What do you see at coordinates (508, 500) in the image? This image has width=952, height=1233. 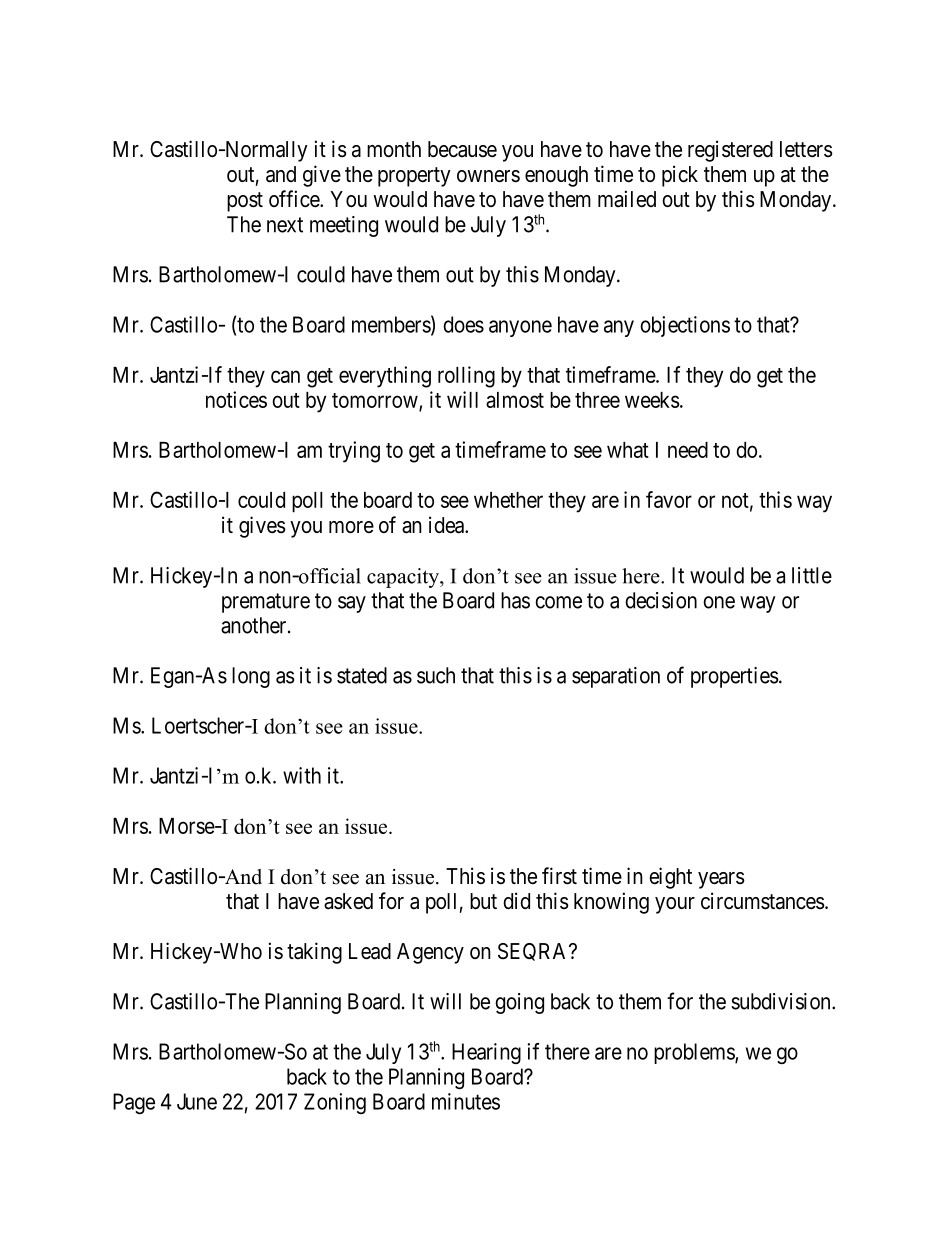 I see `whether` at bounding box center [508, 500].
